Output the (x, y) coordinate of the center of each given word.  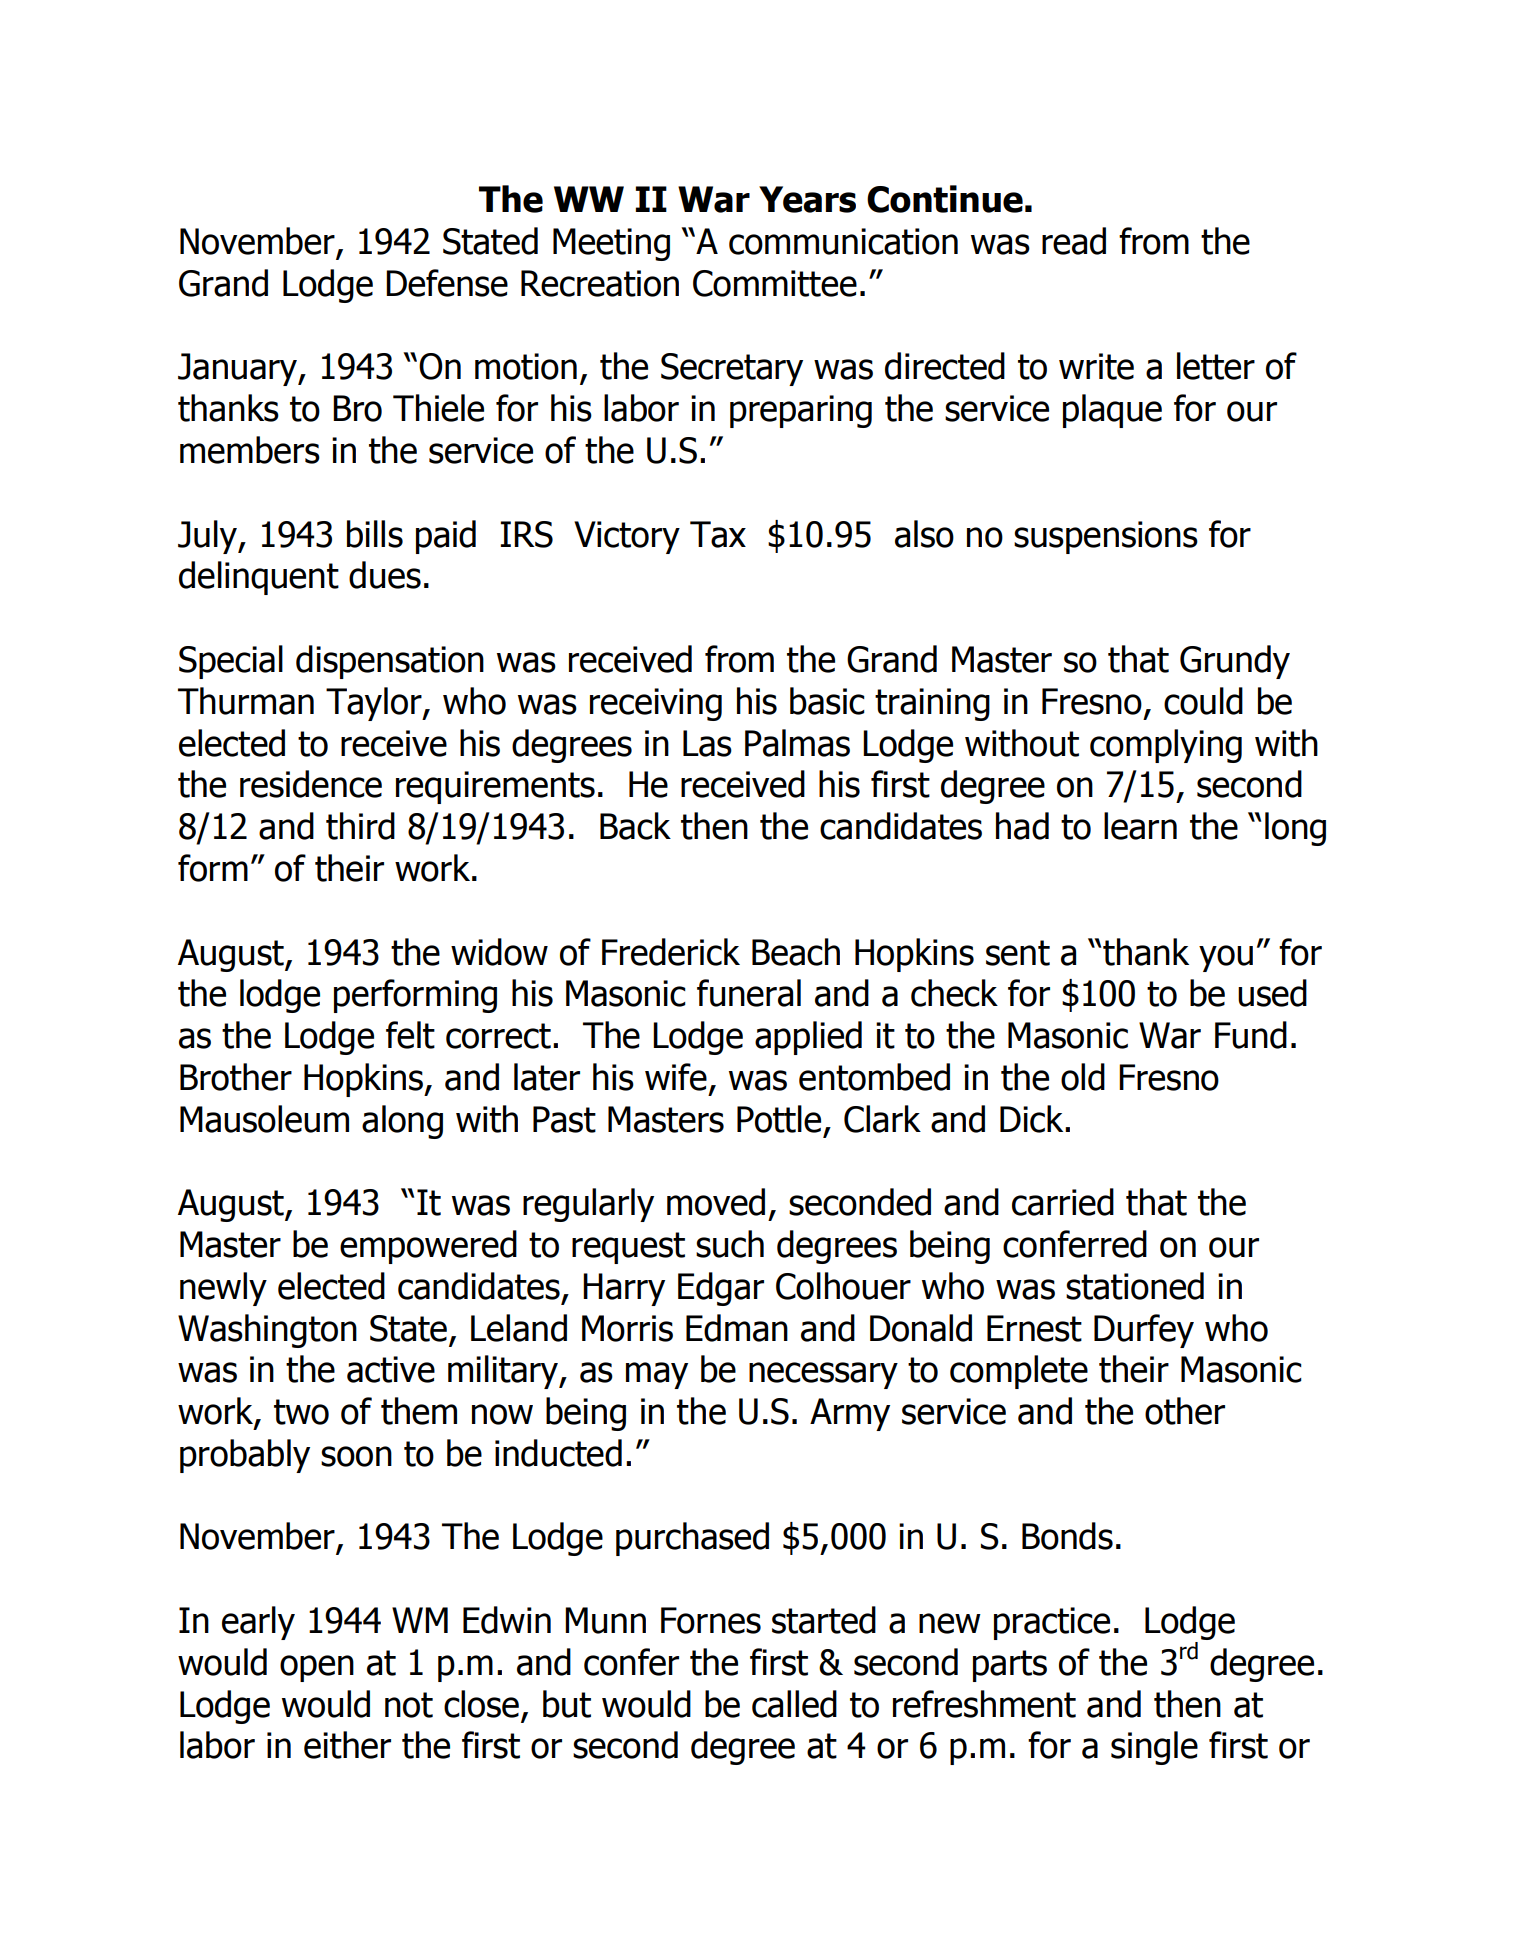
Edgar (721, 1289)
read (1074, 241)
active (391, 1369)
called (794, 1704)
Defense (447, 283)
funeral (749, 993)
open (317, 1668)
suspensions (1106, 537)
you (1226, 958)
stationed (1135, 1286)
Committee (775, 283)
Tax (718, 534)
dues (385, 575)
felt (410, 1035)
